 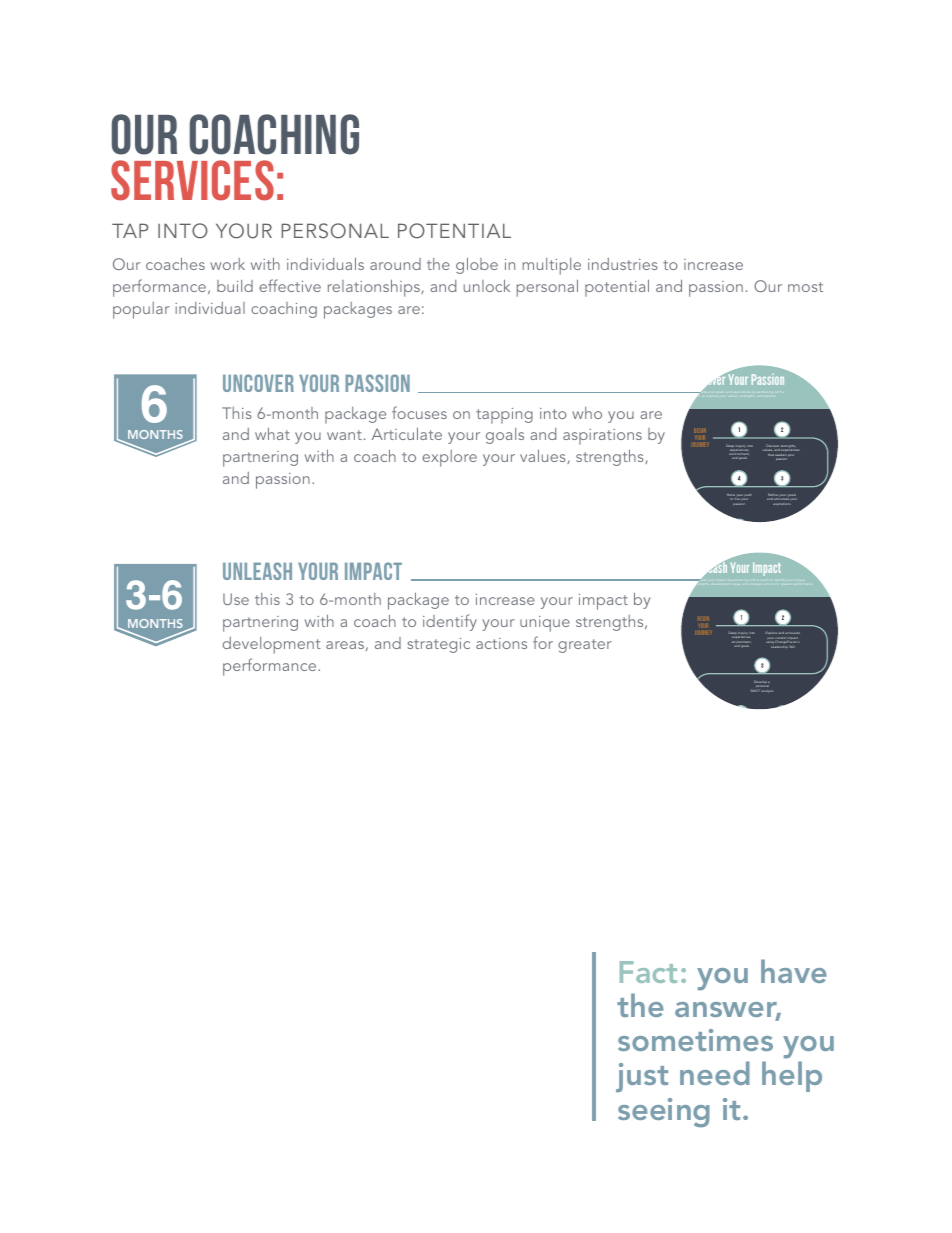 I want to click on SERVICES, so click(x=192, y=180).
